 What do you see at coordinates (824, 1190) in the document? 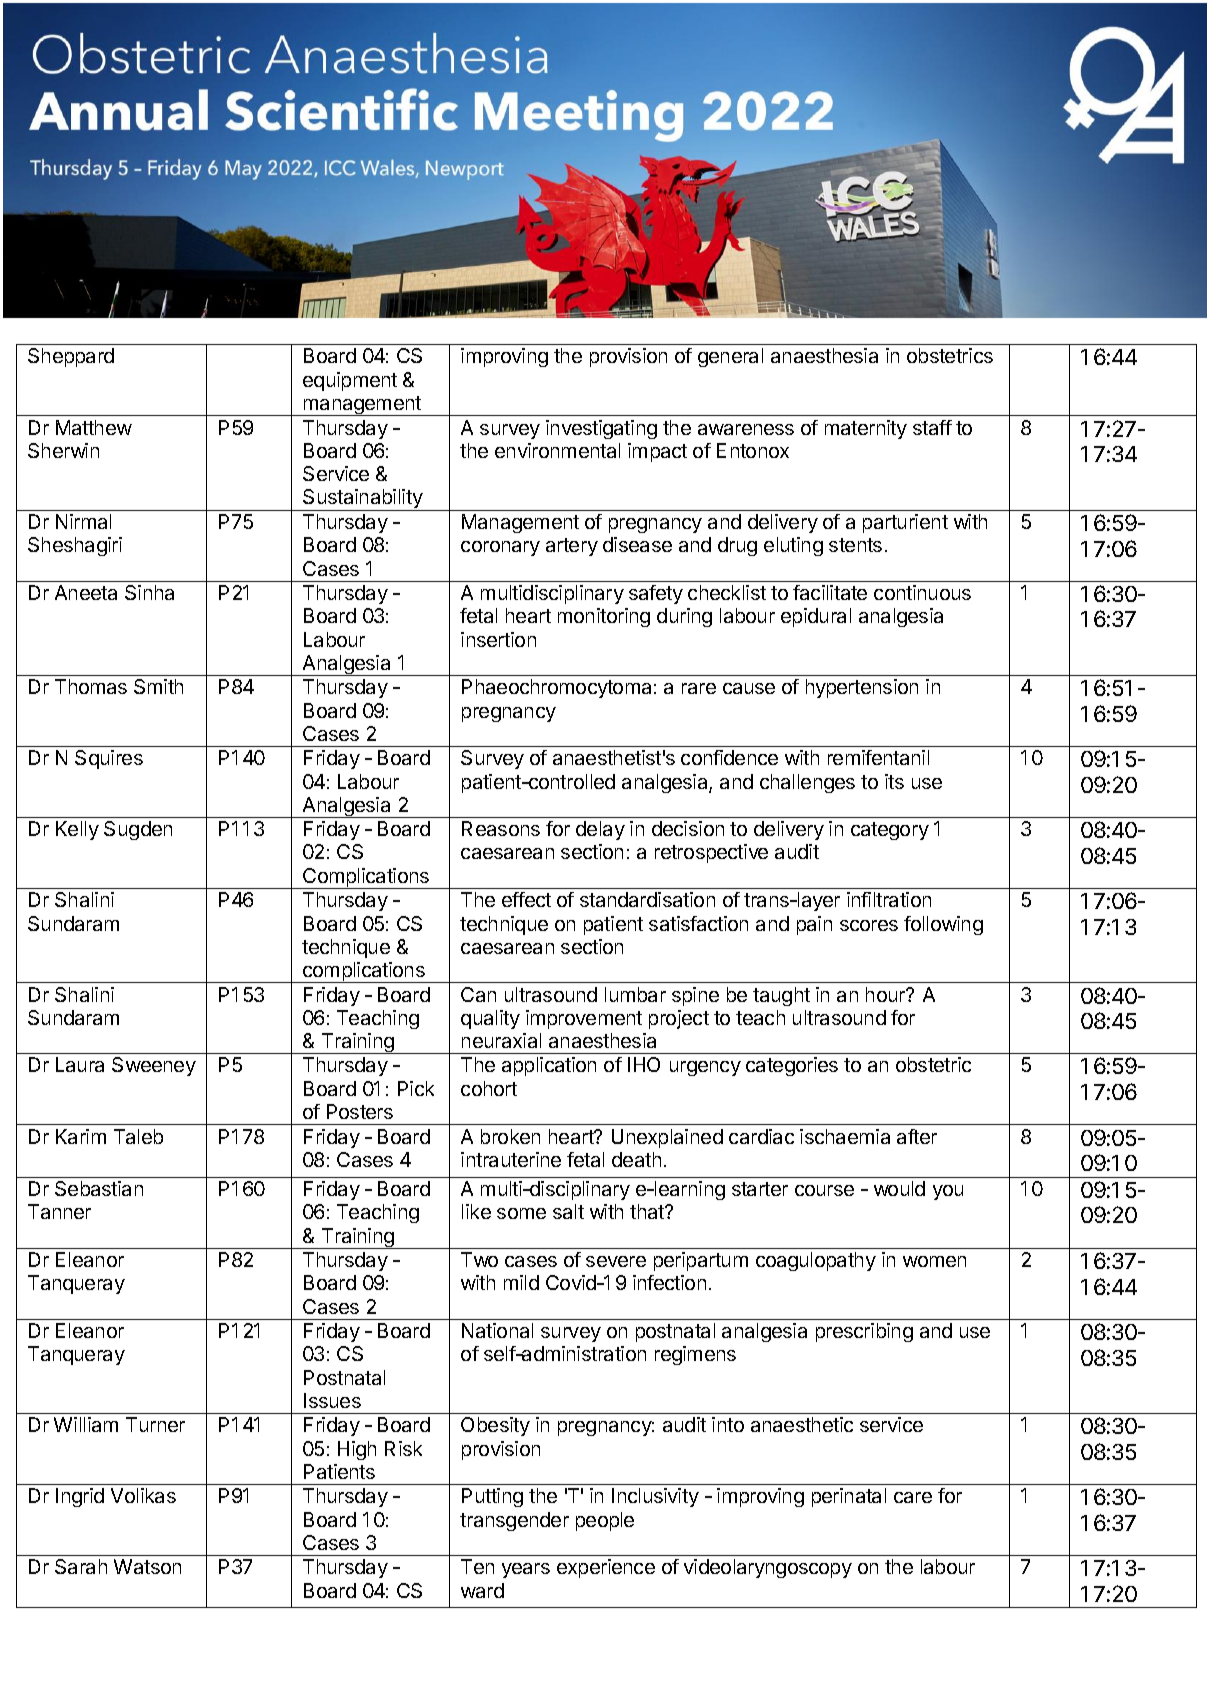
I see `course` at bounding box center [824, 1190].
